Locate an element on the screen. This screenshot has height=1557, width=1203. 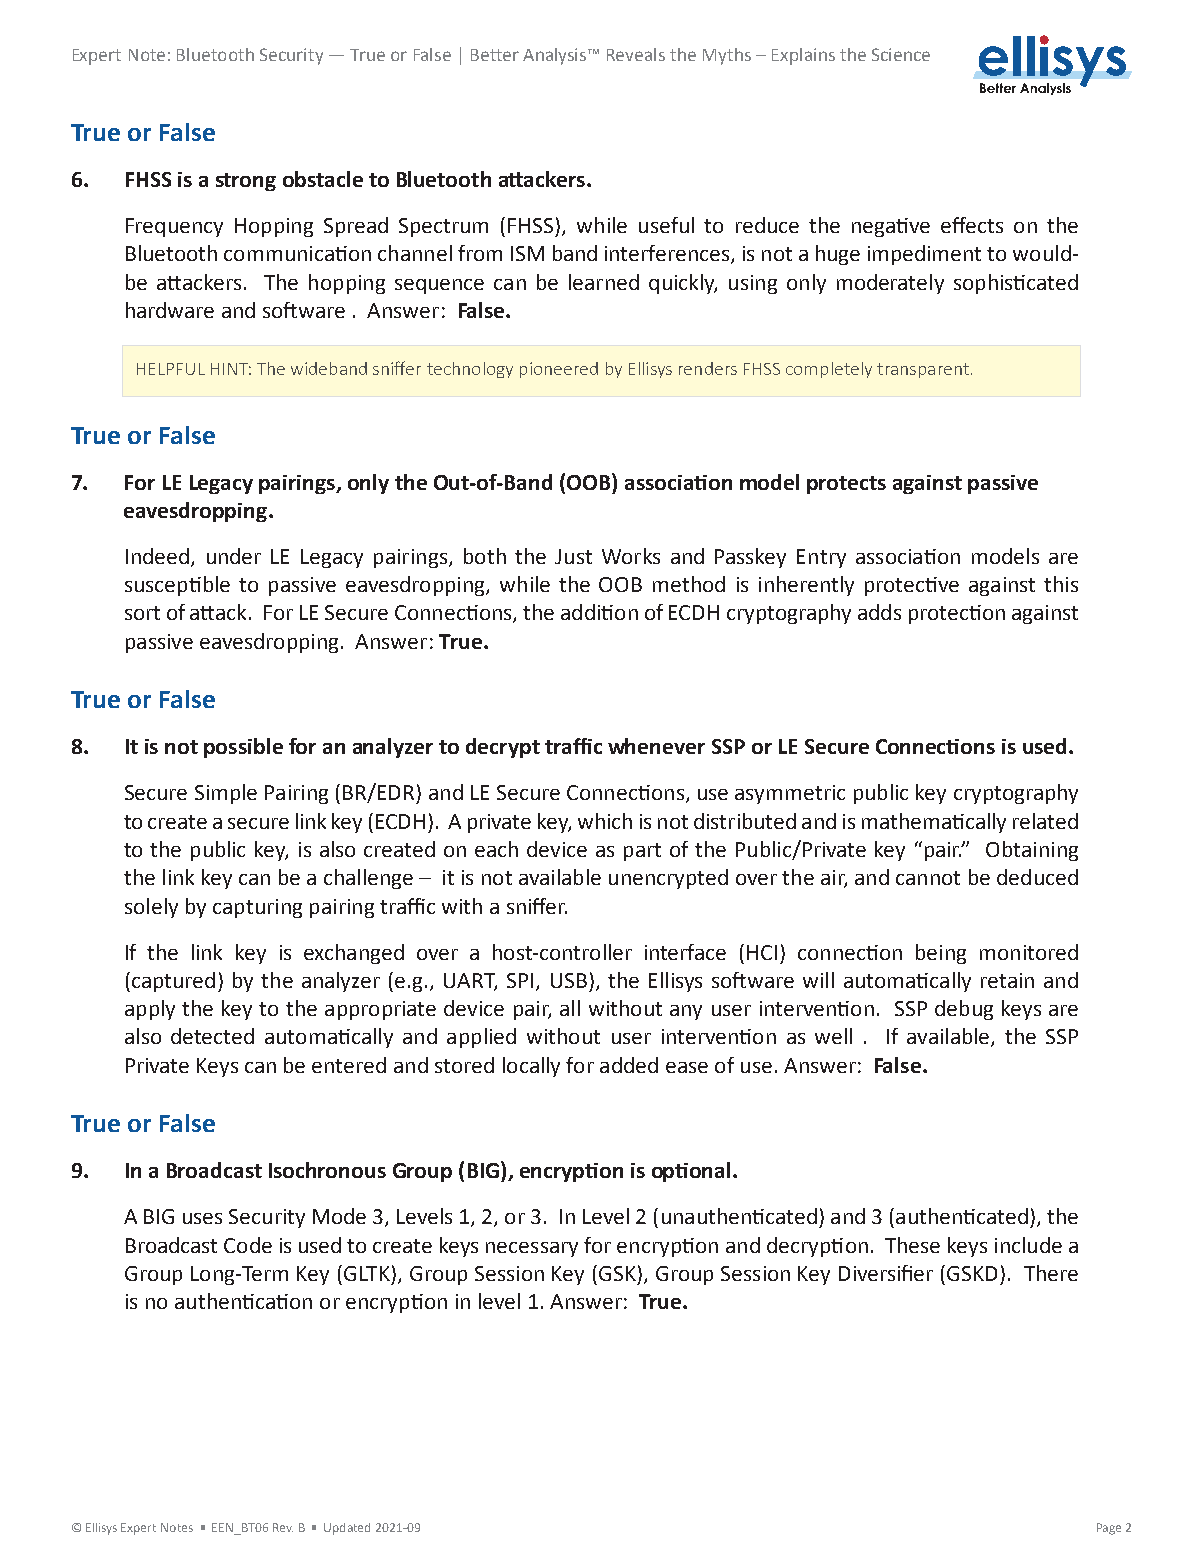
this is located at coordinates (1061, 584).
